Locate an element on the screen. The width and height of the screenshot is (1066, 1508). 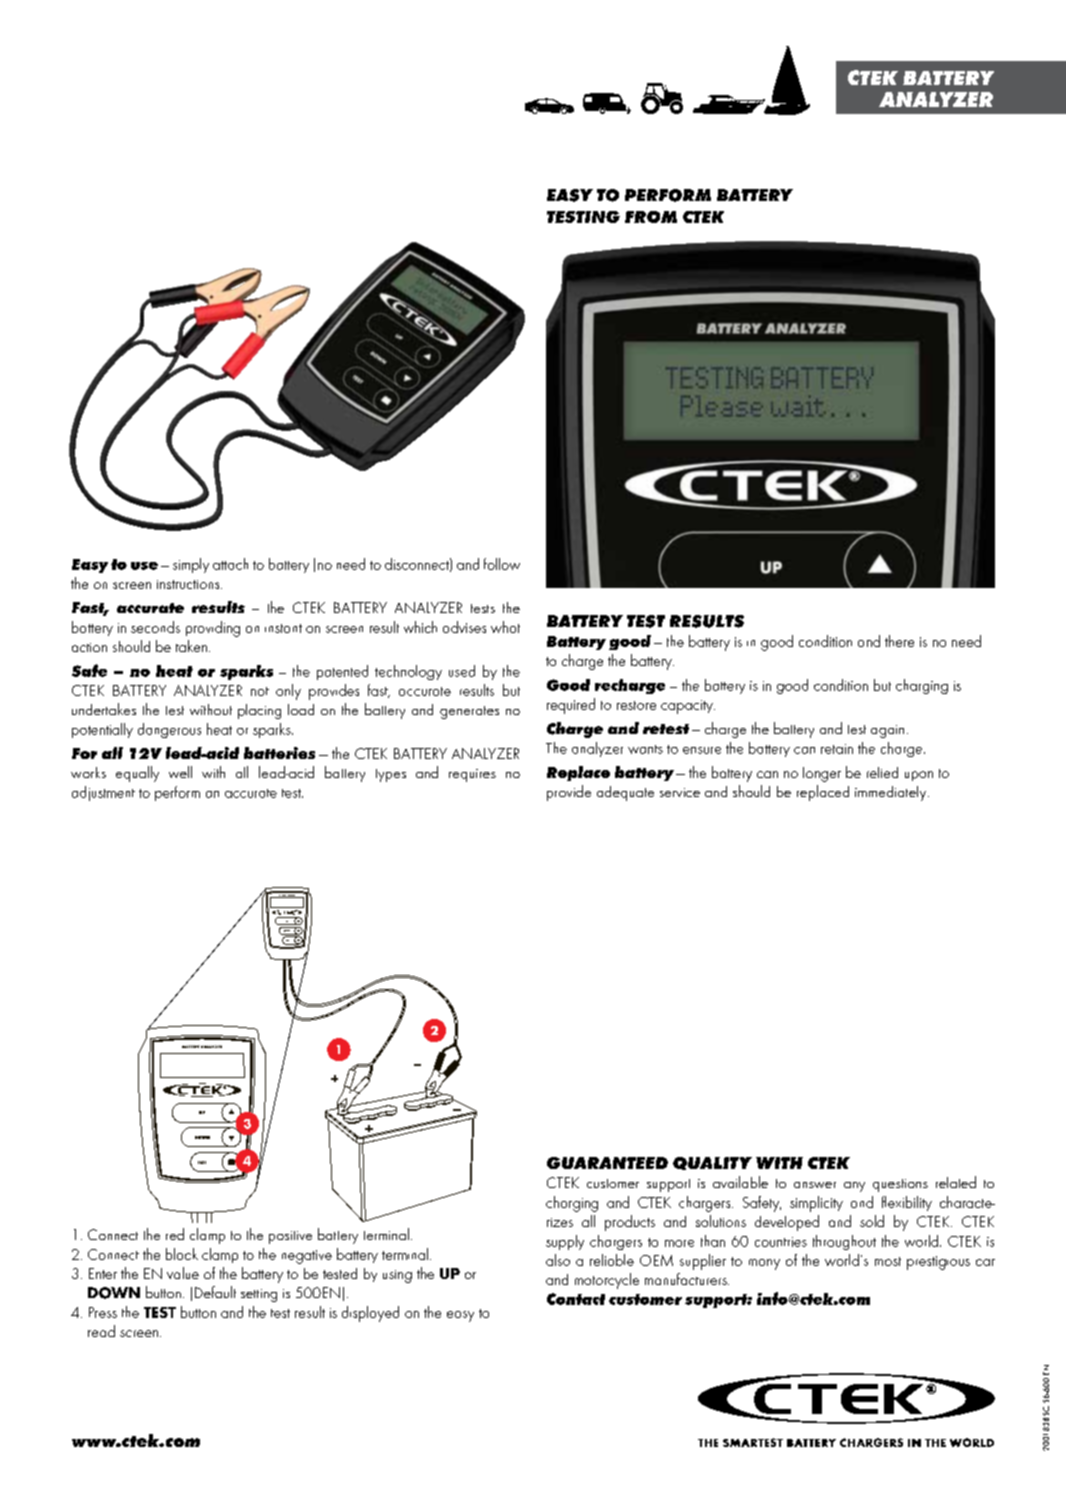
there is located at coordinates (899, 641).
